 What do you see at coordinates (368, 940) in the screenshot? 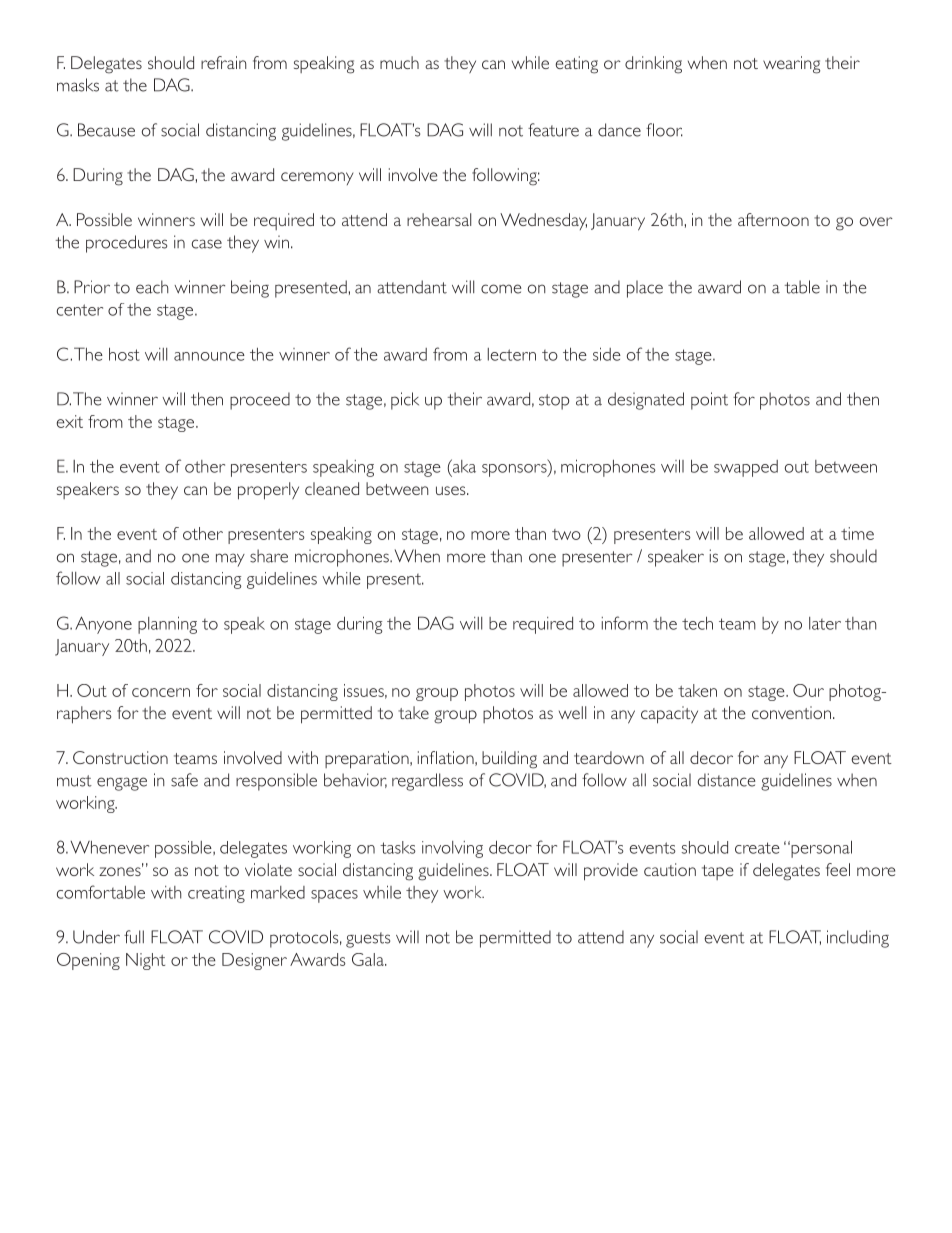
I see `guests` at bounding box center [368, 940].
